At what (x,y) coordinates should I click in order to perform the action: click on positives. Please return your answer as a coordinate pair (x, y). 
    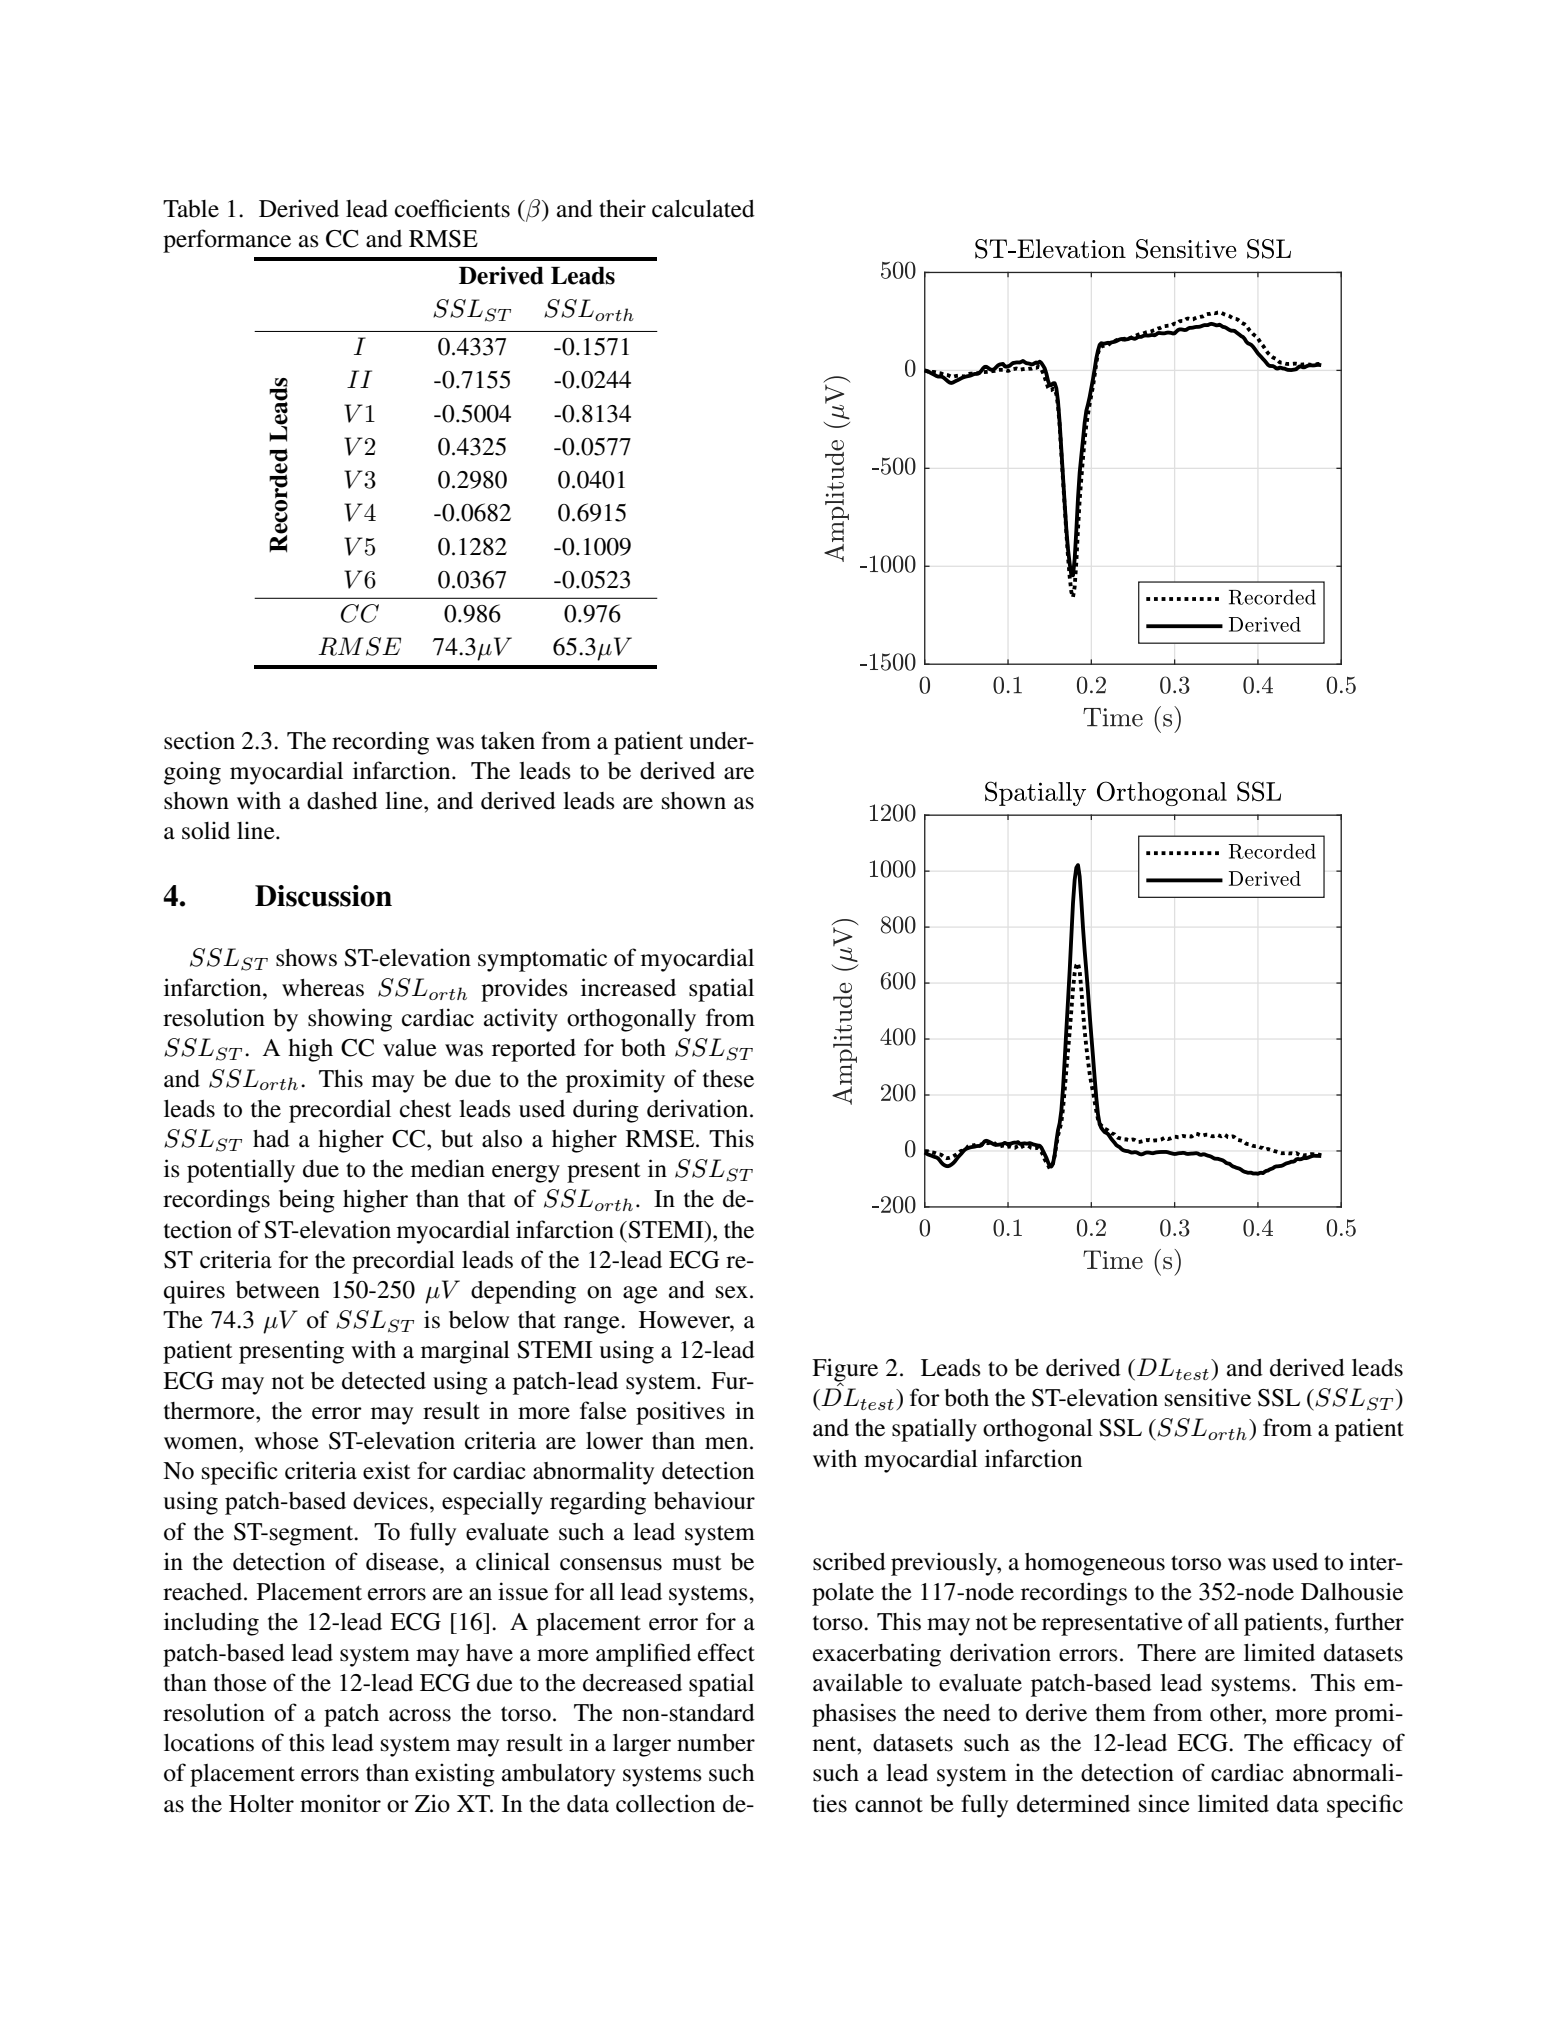
    Looking at the image, I should click on (680, 1413).
